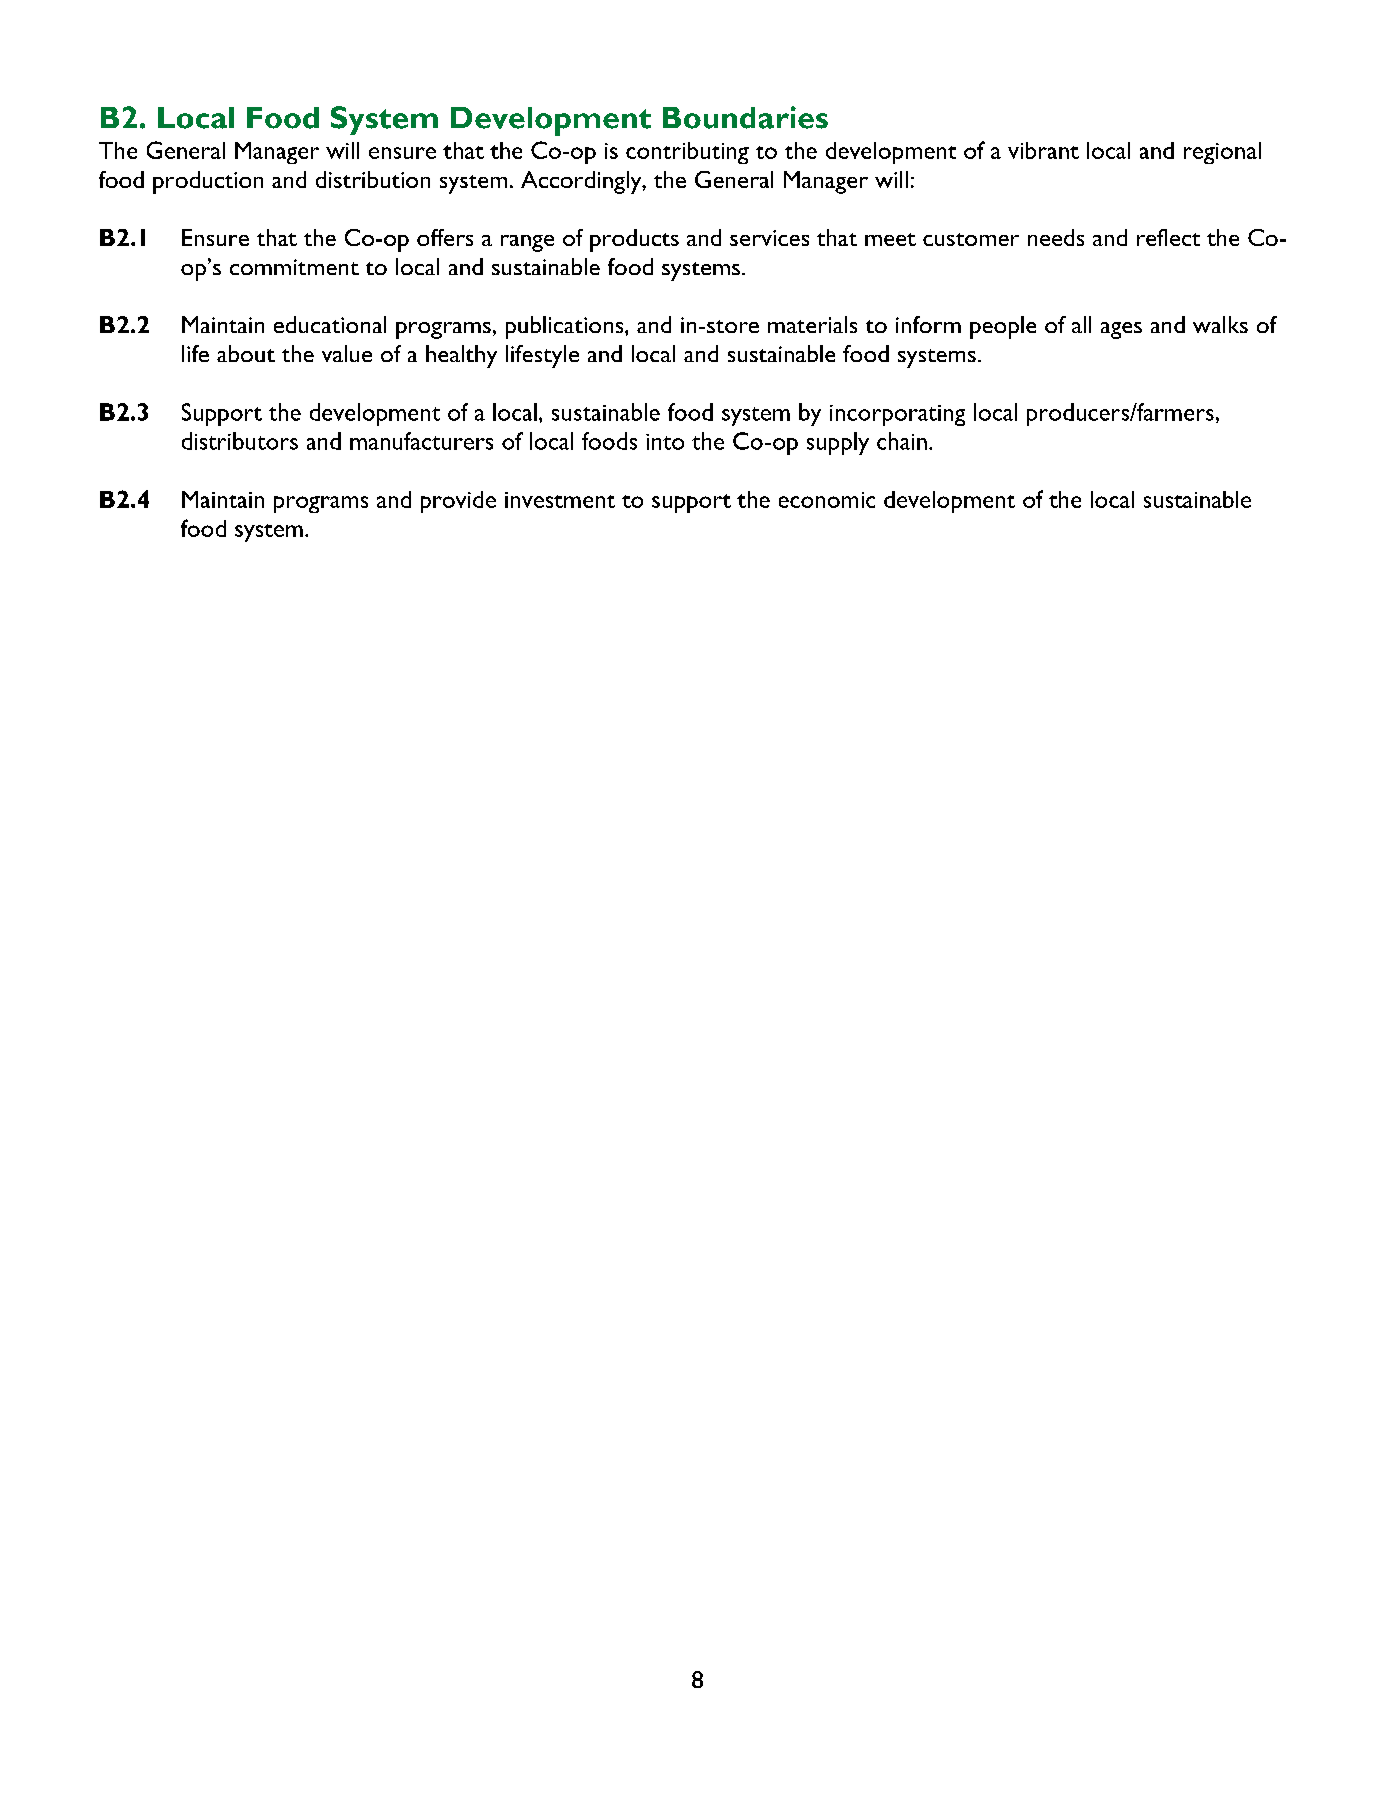  Describe the element at coordinates (373, 179) in the screenshot. I see `distribution` at that location.
